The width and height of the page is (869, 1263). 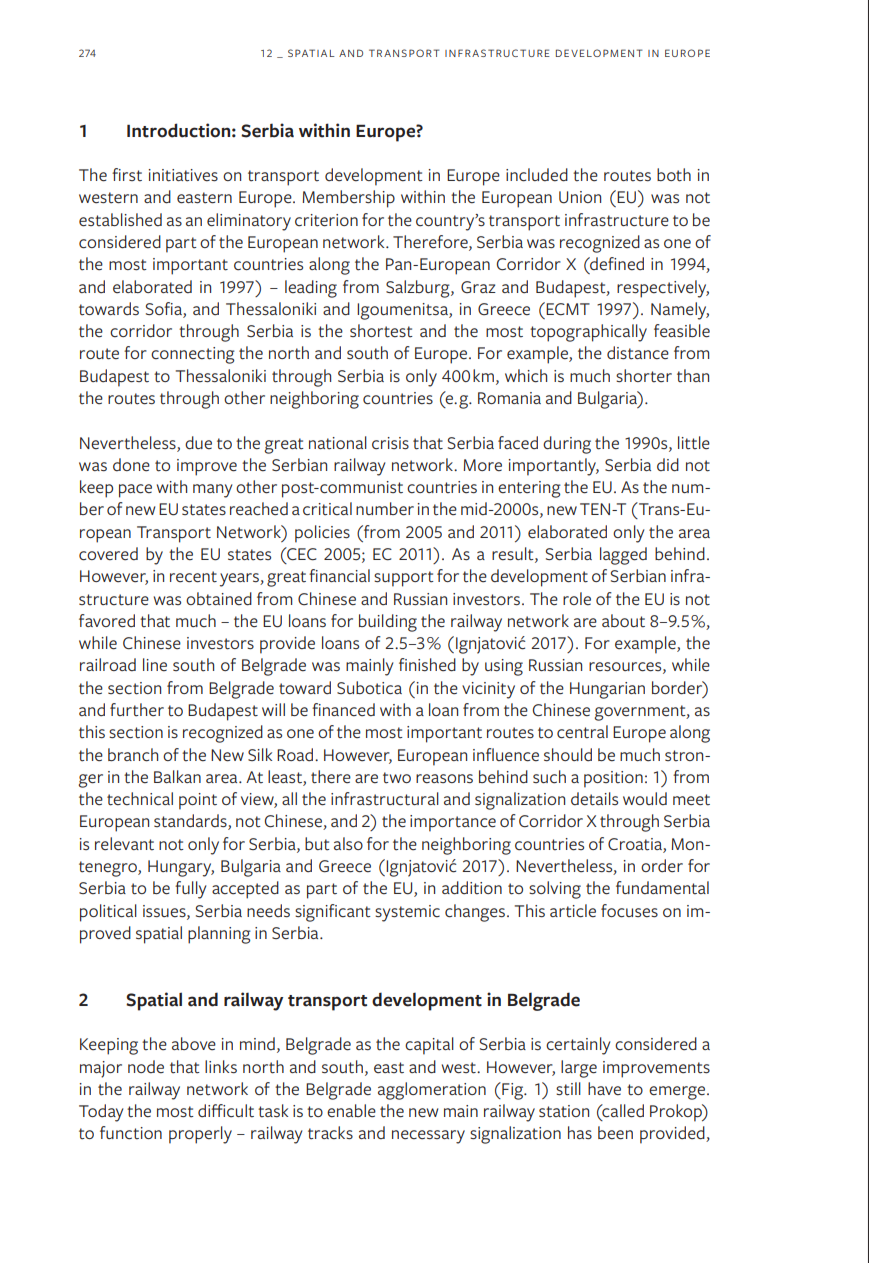 What do you see at coordinates (348, 199) in the page?
I see `Membership` at bounding box center [348, 199].
